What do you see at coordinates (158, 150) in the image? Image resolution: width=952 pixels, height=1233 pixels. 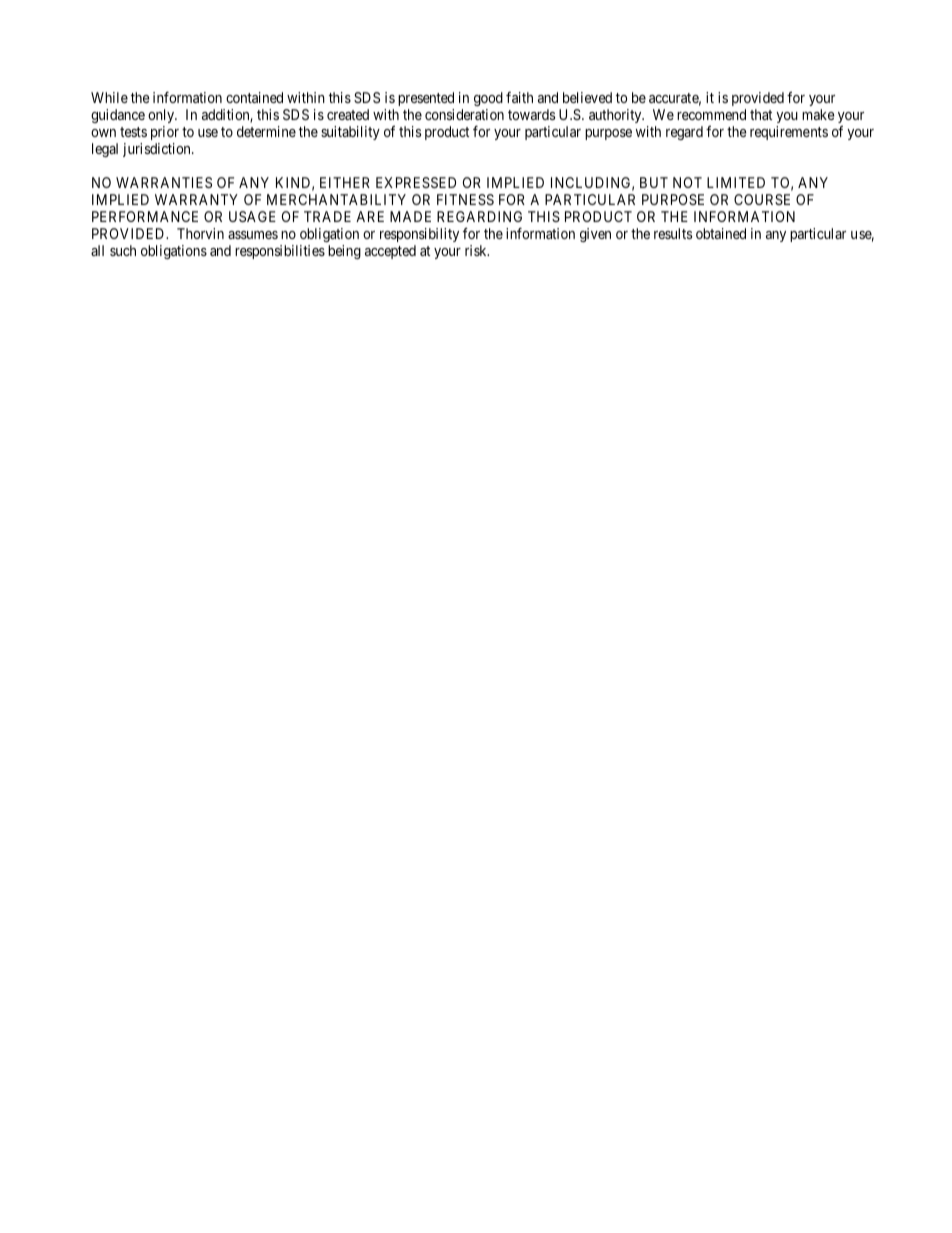 I see `jurisdiction` at bounding box center [158, 150].
